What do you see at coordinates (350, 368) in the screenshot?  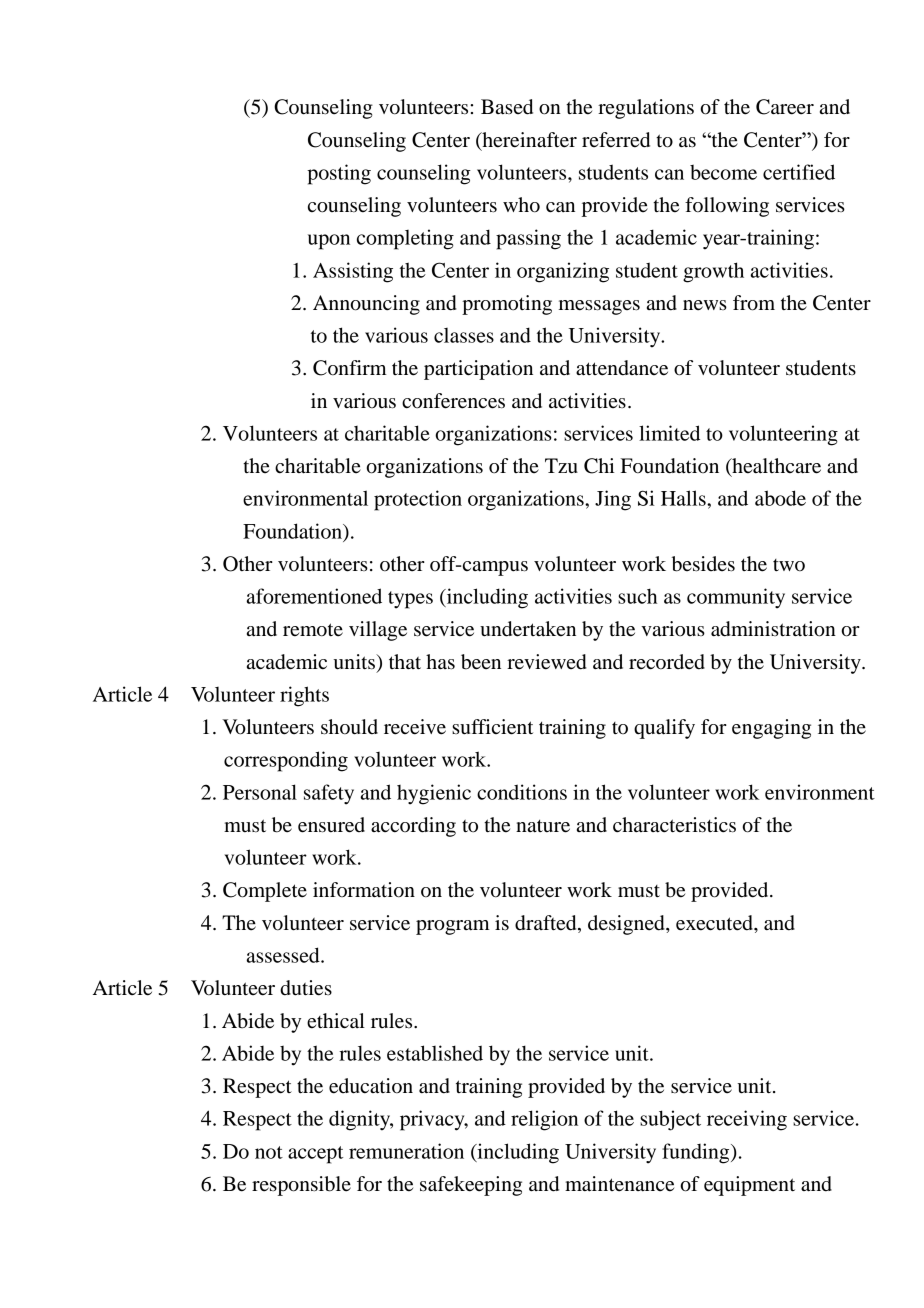 I see `Confirm` at bounding box center [350, 368].
